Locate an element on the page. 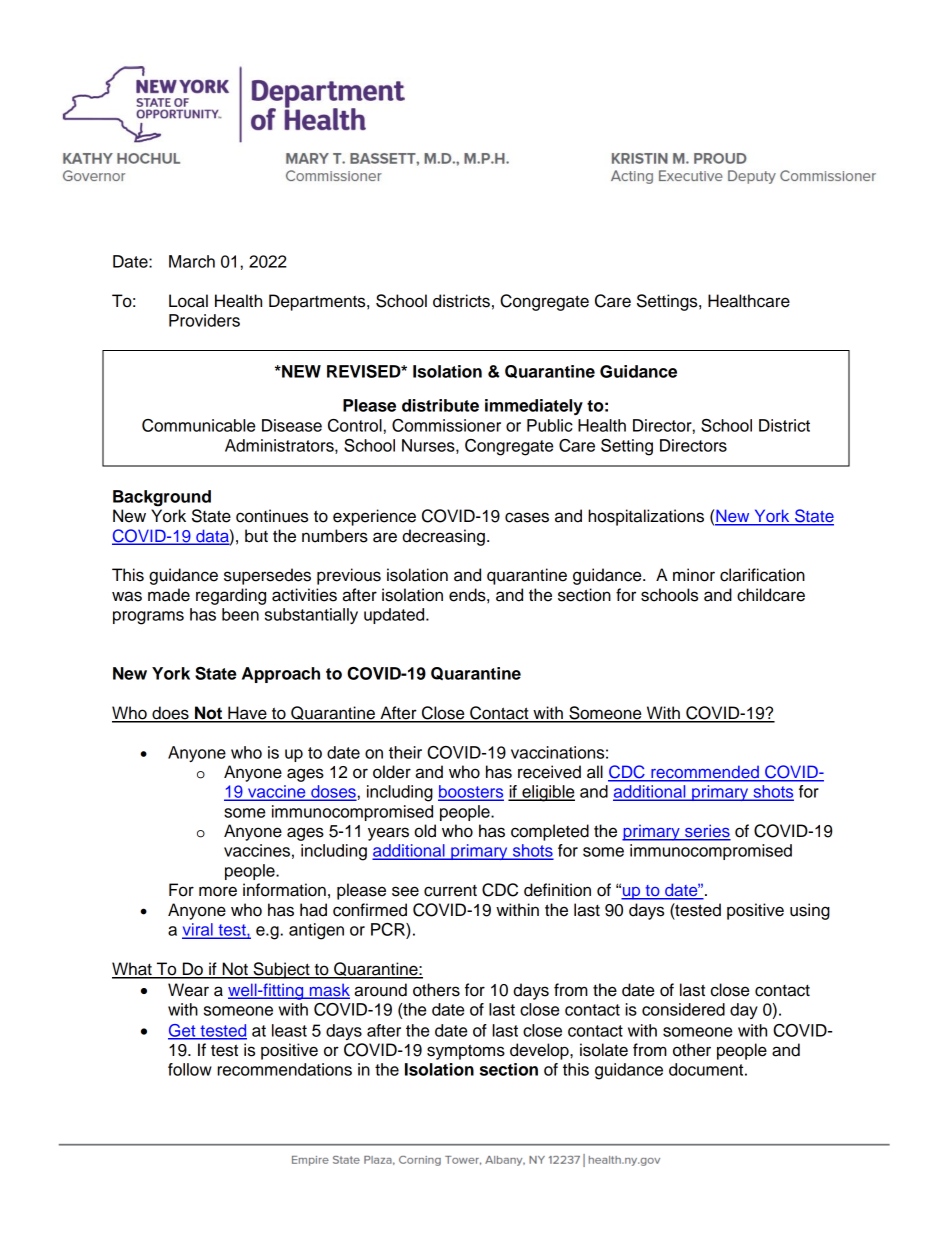 Image resolution: width=952 pixels, height=1233 pixels. Approach is located at coordinates (281, 675).
